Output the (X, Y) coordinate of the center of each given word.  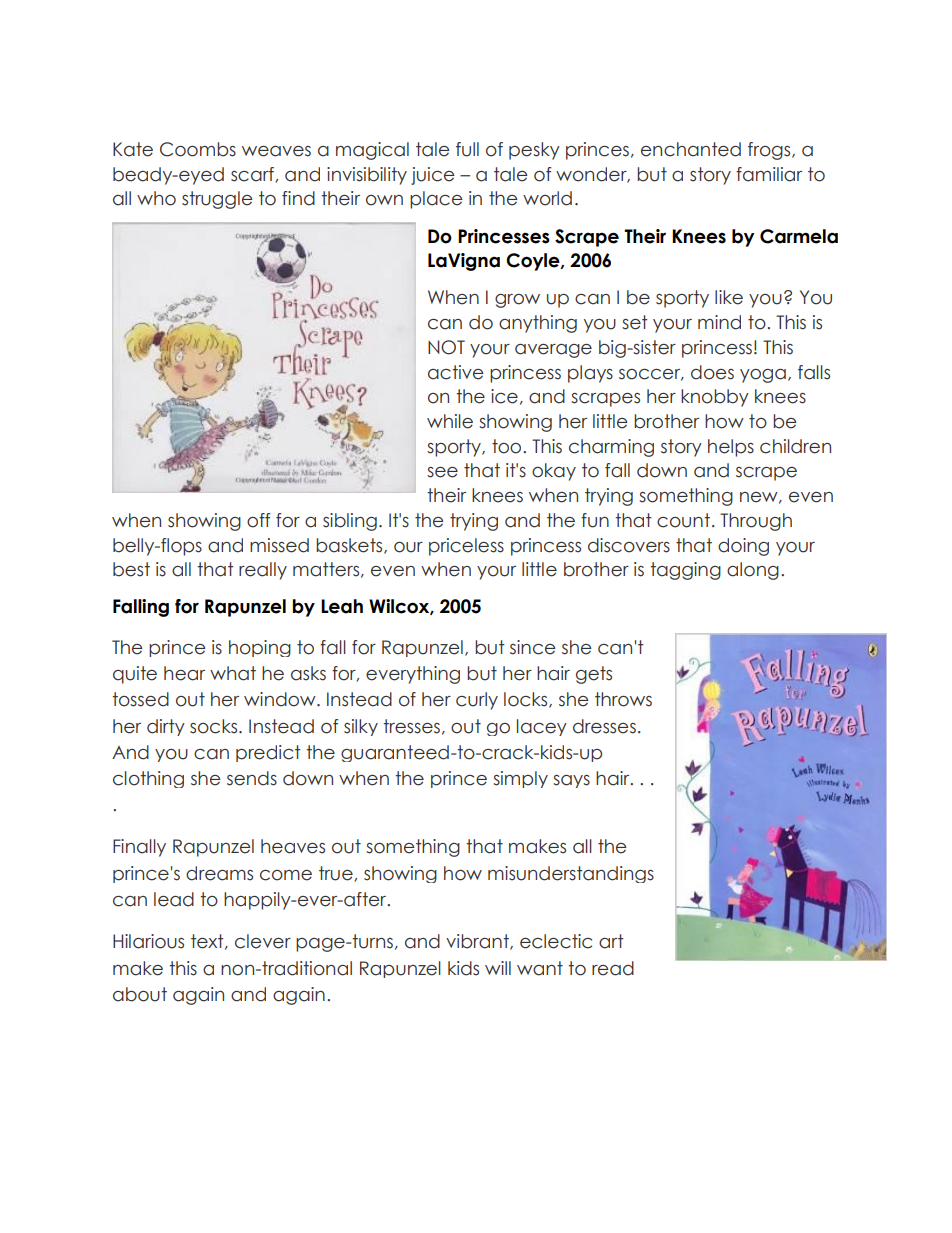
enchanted (691, 149)
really (263, 571)
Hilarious (148, 941)
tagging (685, 571)
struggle (217, 200)
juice (432, 176)
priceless (466, 547)
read (613, 968)
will (498, 968)
